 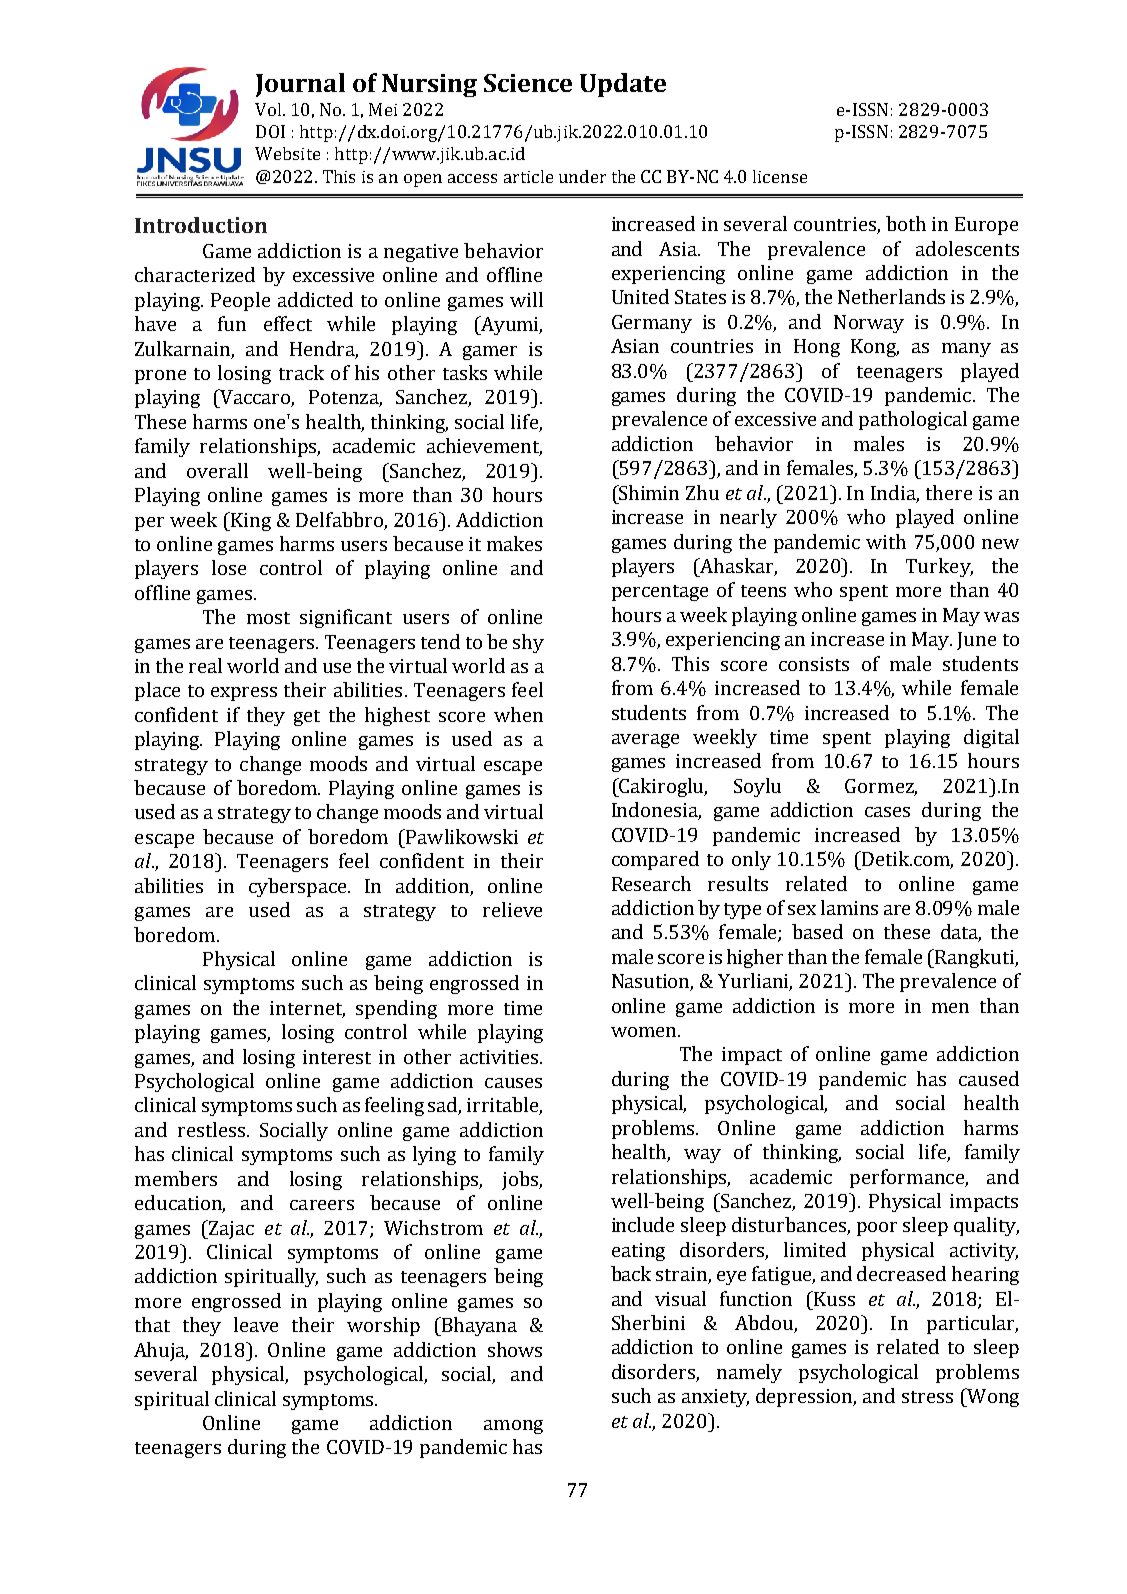 I want to click on Update, so click(x=623, y=85).
